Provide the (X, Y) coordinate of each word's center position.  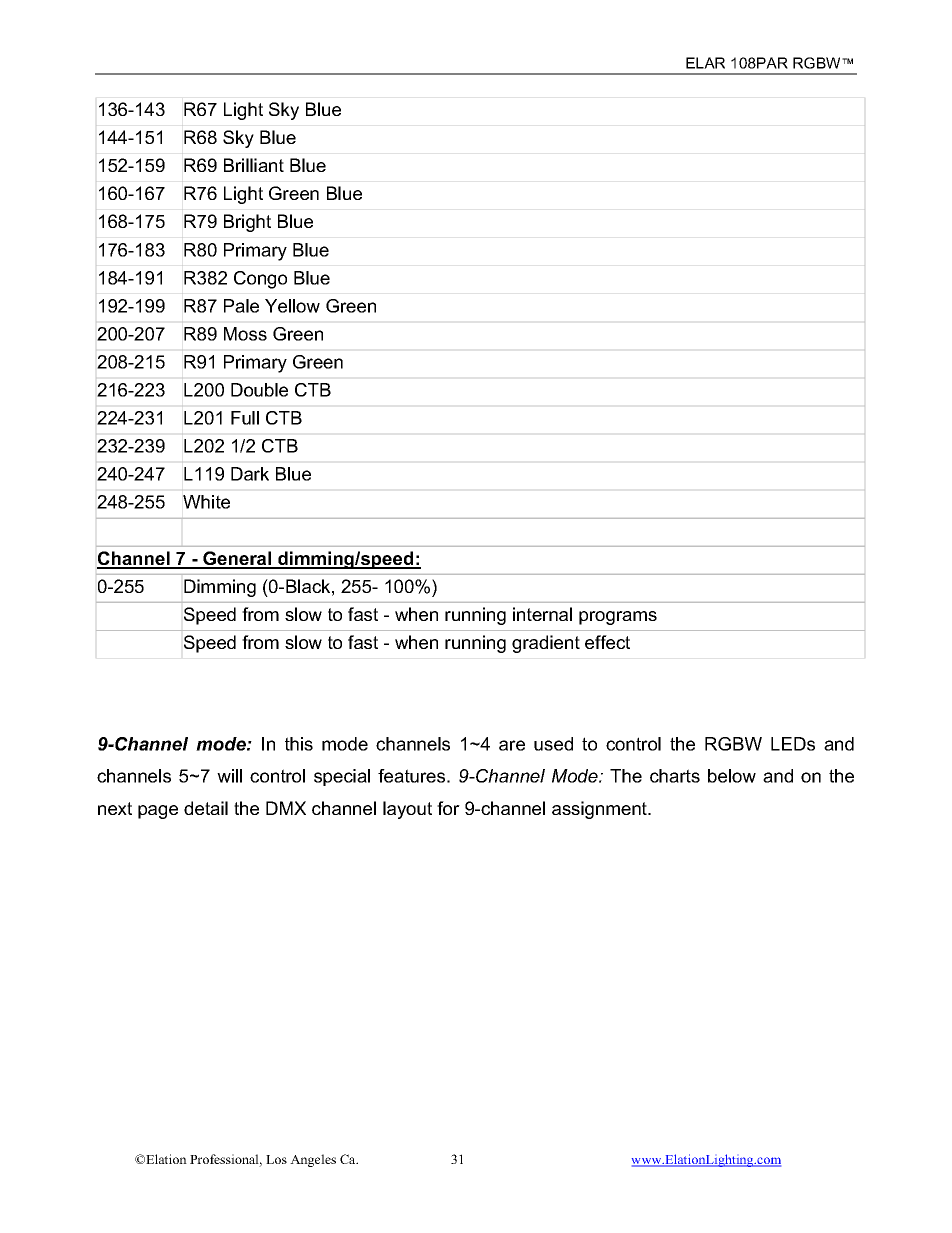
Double (259, 390)
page (158, 812)
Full (245, 418)
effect (607, 642)
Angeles (313, 1160)
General (237, 559)
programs (618, 618)
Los (276, 1159)
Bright (247, 223)
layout (407, 810)
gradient (546, 644)
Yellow (292, 306)
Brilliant (254, 165)
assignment (600, 810)
